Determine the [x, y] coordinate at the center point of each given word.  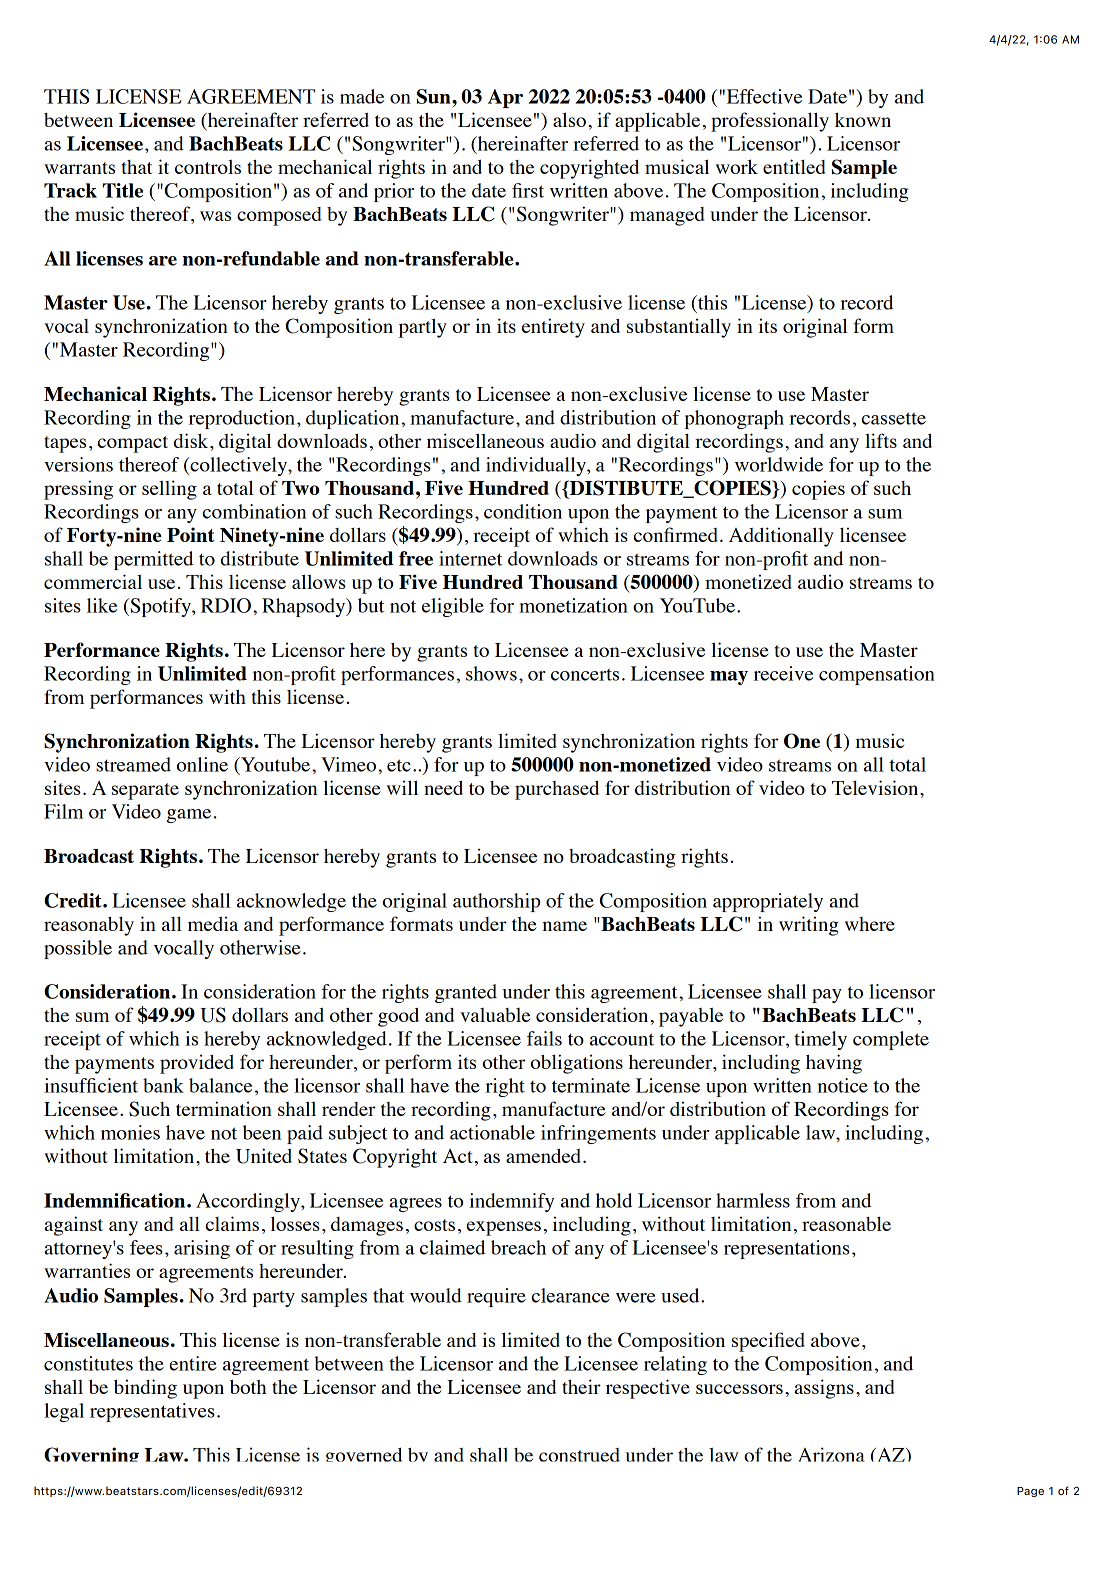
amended [545, 1156]
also [569, 119]
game [189, 816]
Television [876, 787]
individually [537, 466]
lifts [881, 440]
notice [843, 1085]
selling [169, 490]
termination [224, 1108]
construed [579, 1455]
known [863, 119]
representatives [152, 1412]
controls [208, 167]
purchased [557, 790]
